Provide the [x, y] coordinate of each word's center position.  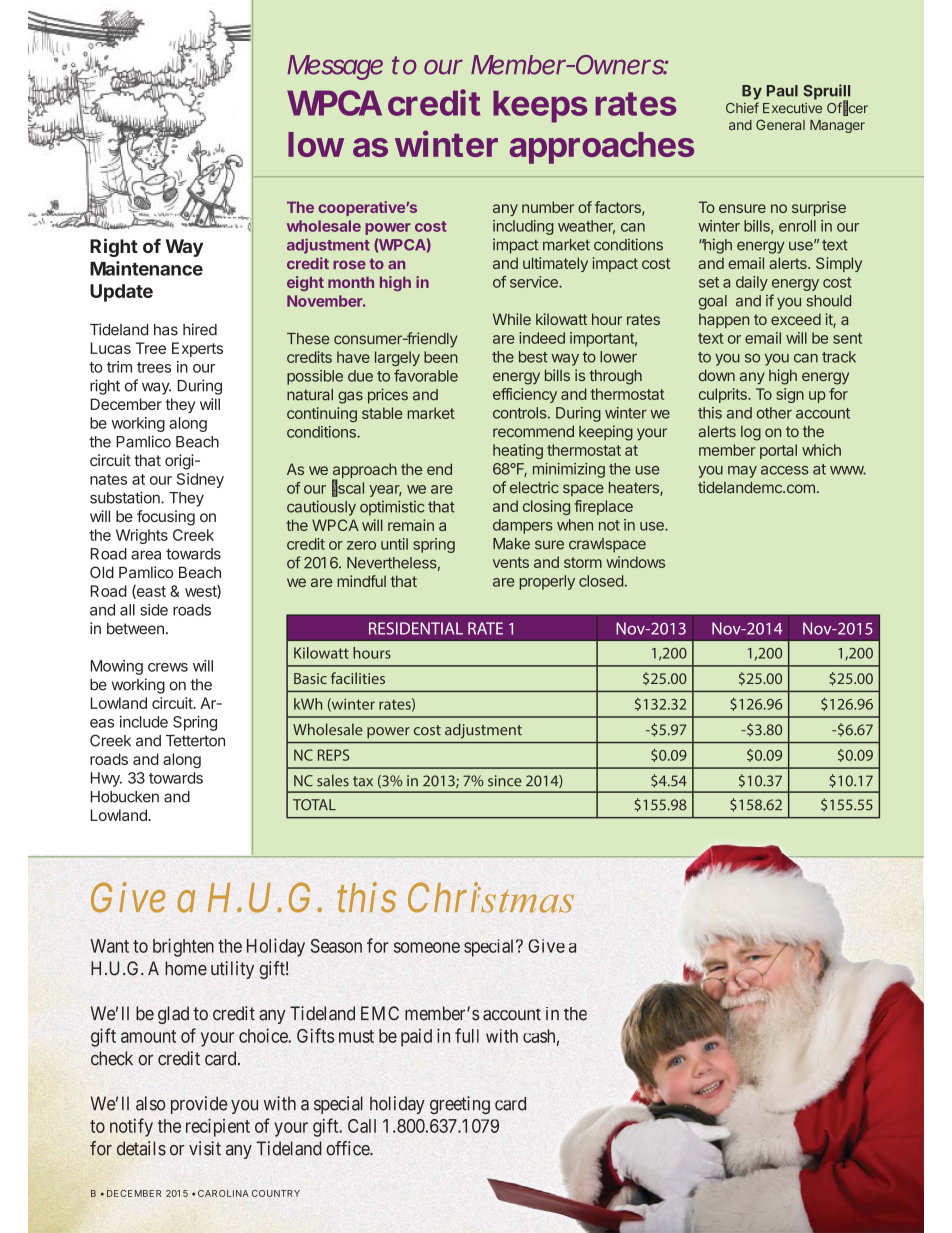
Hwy [106, 779]
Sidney [200, 480]
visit [205, 1148]
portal [778, 451]
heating [518, 451]
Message [335, 67]
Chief [742, 108]
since [505, 781]
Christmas [491, 897]
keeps [540, 106]
